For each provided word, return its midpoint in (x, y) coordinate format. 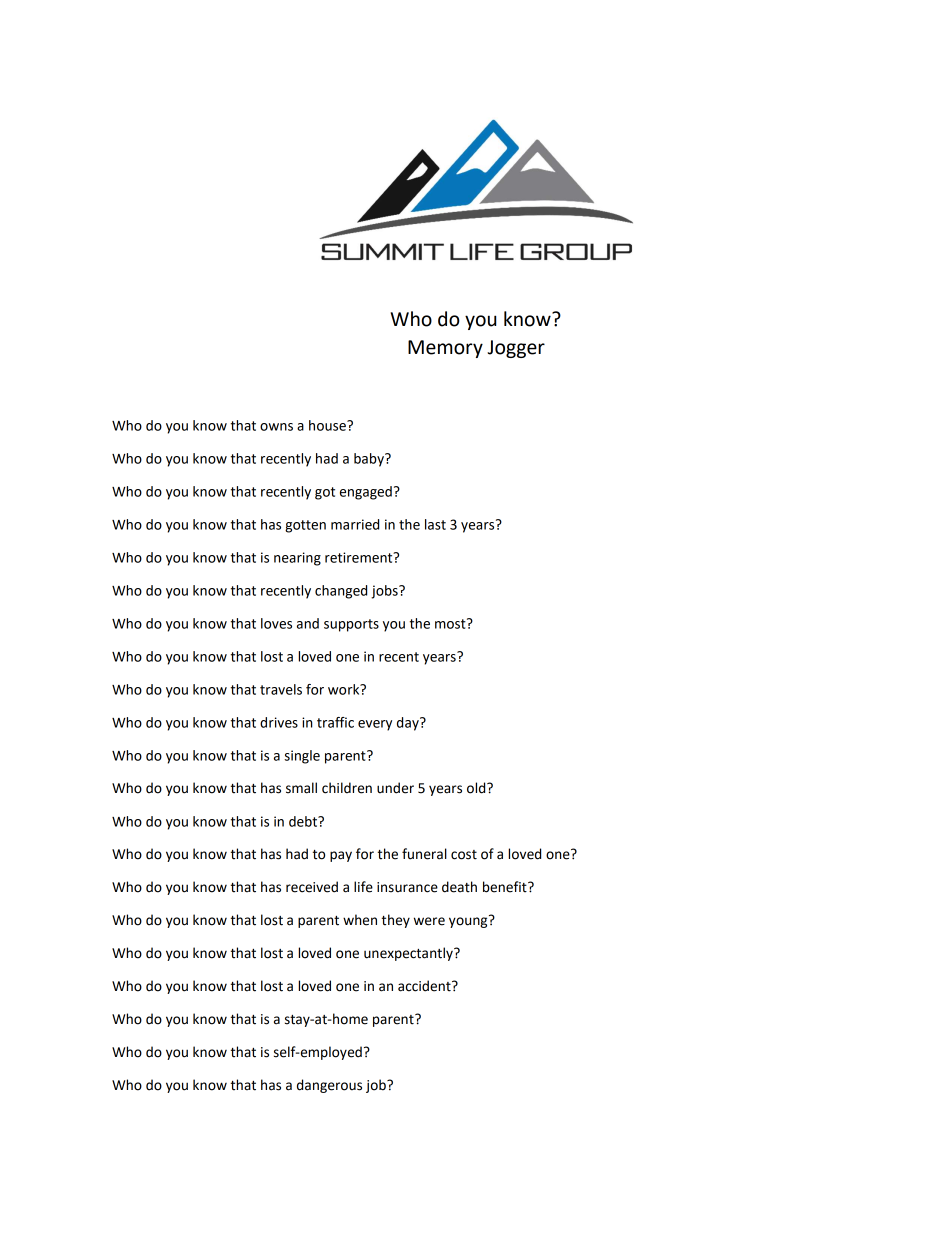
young (469, 921)
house (328, 425)
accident (425, 986)
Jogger (516, 349)
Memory (445, 349)
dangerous (329, 1086)
